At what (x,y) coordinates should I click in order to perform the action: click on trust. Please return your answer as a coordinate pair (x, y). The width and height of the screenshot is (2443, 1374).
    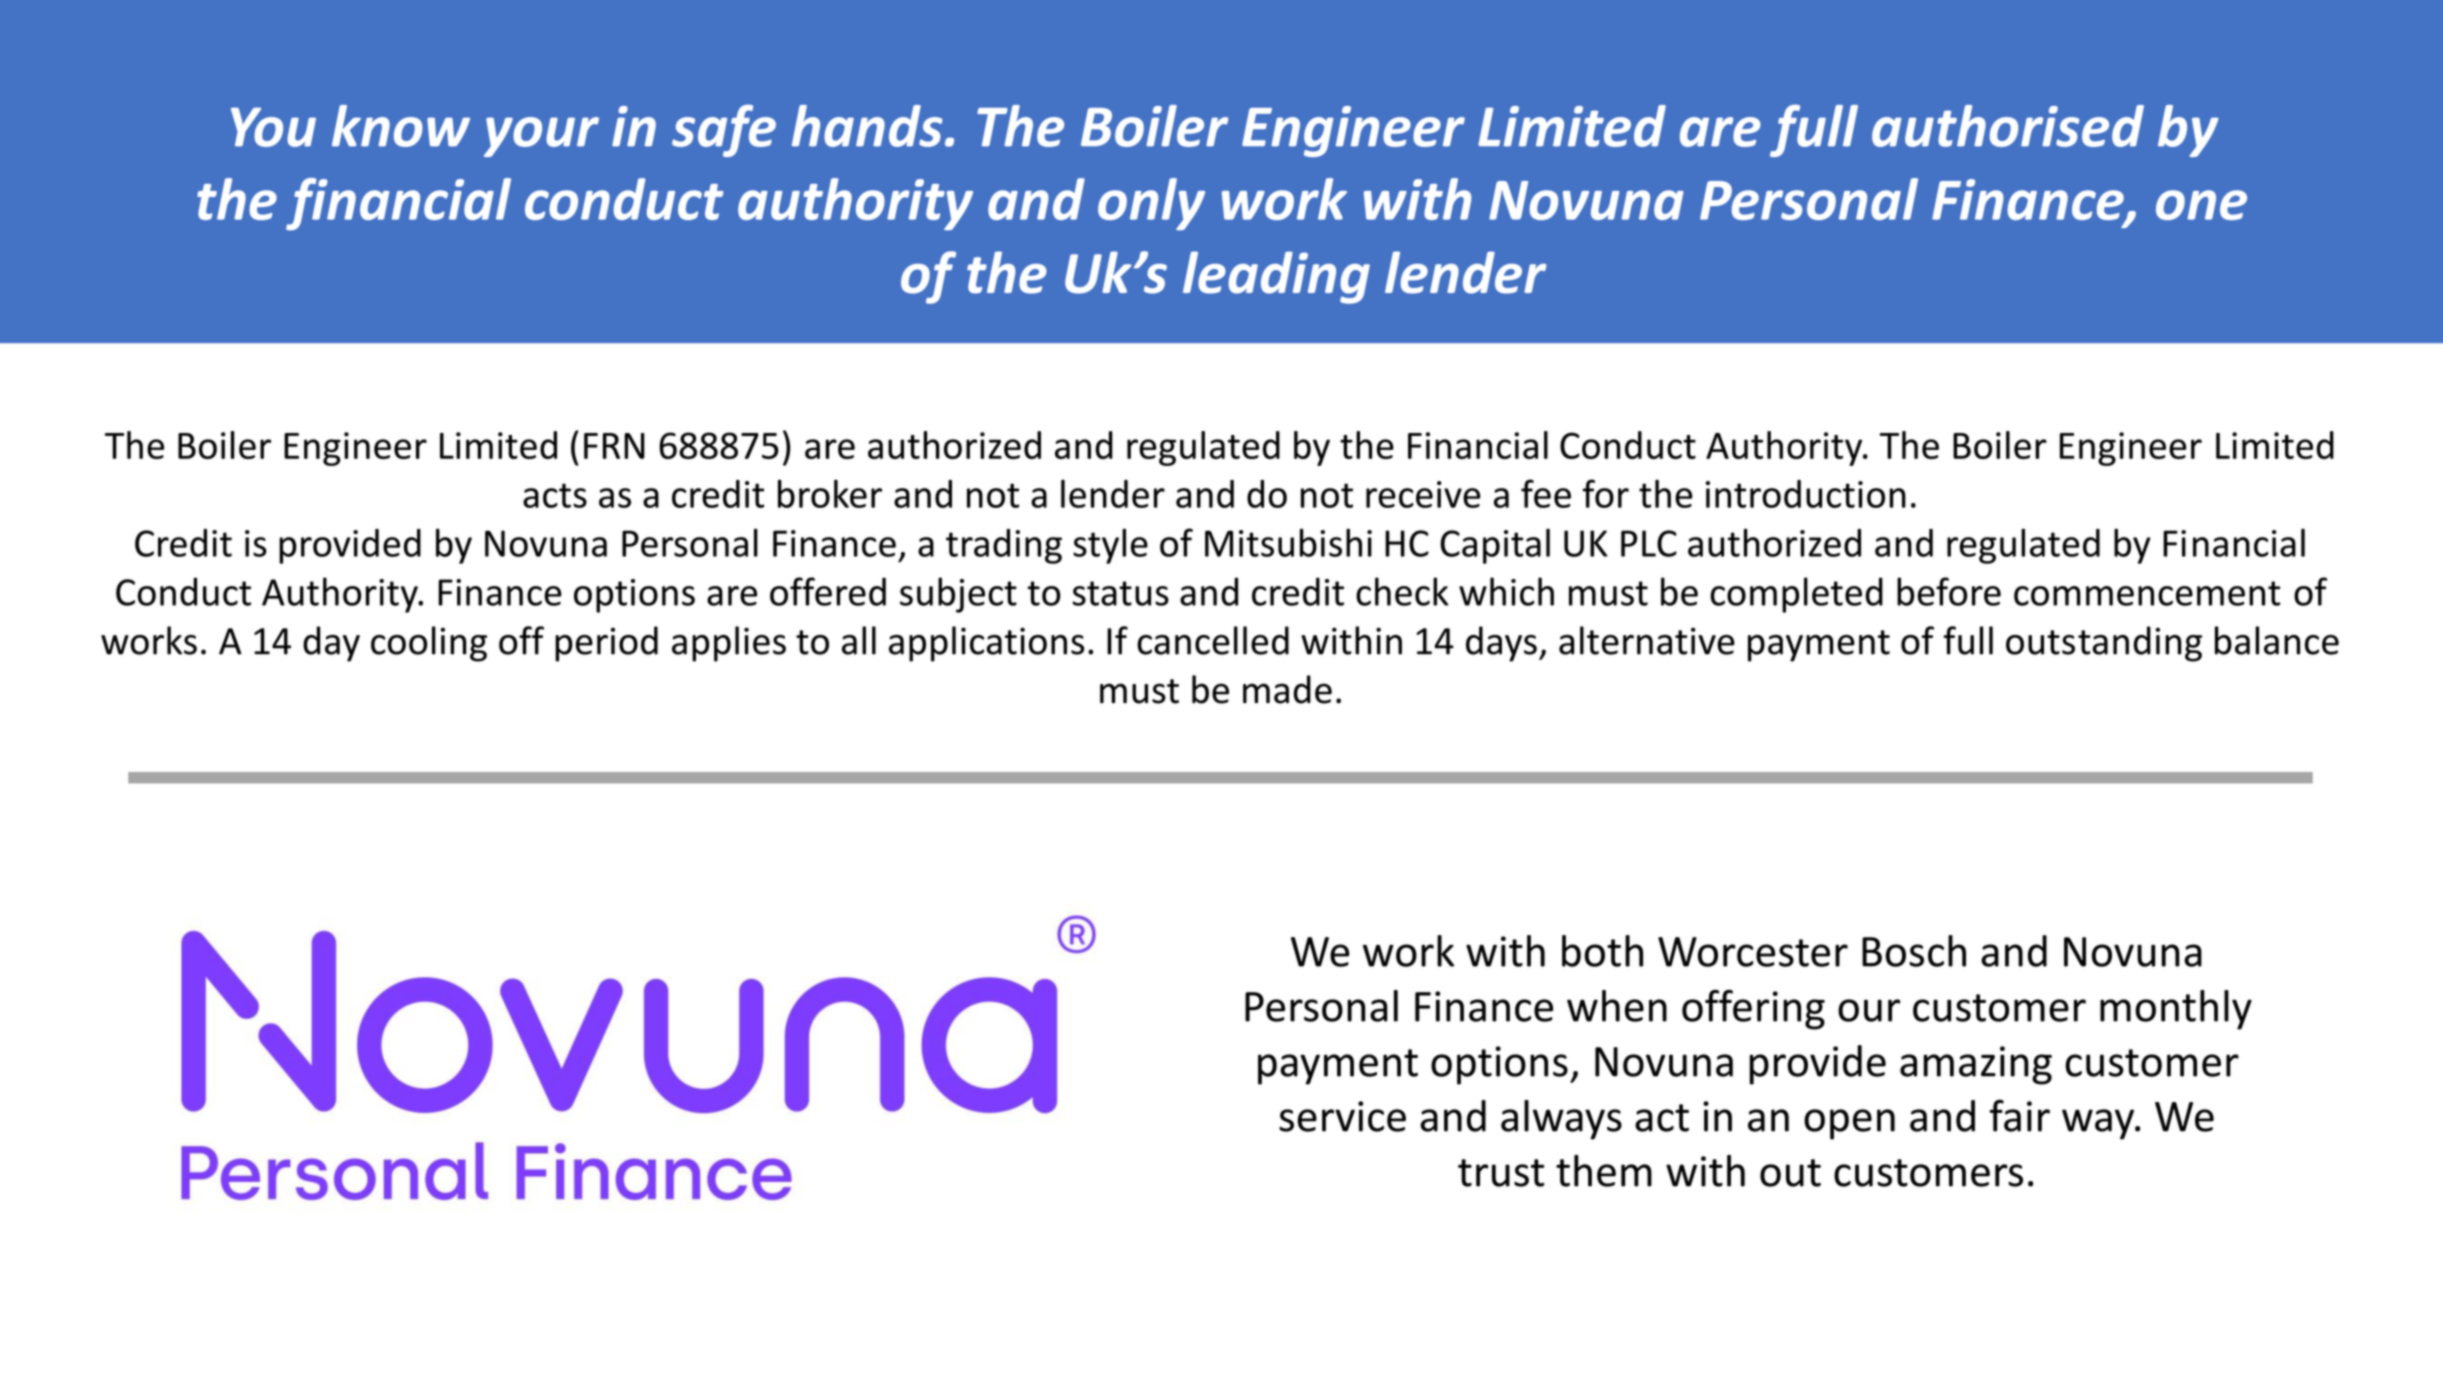
    Looking at the image, I should click on (1501, 1173).
